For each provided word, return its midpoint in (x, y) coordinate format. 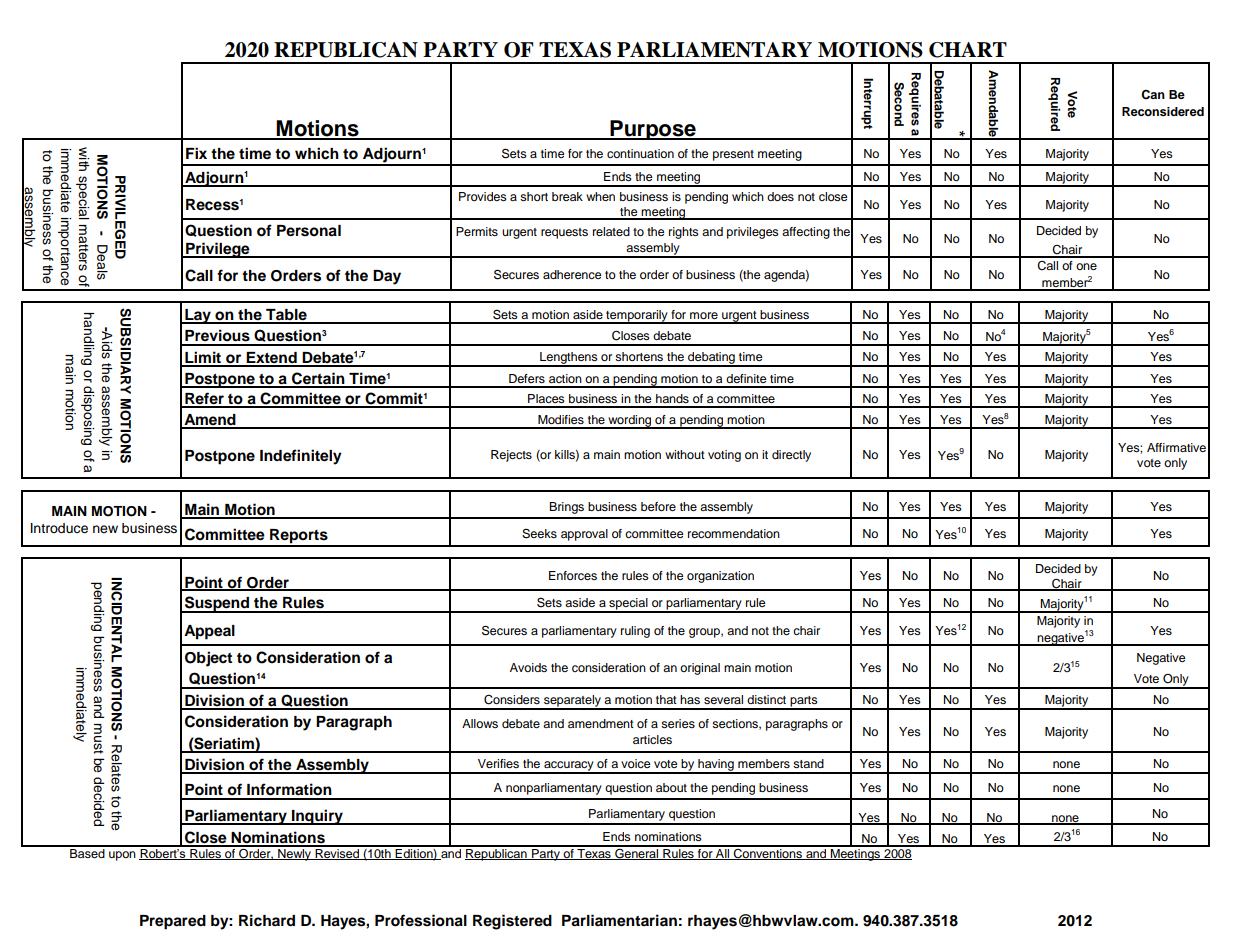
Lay (198, 316)
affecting (806, 233)
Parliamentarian (619, 920)
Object (208, 659)
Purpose (653, 130)
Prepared (173, 922)
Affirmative (1176, 447)
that (666, 699)
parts (804, 702)
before (658, 506)
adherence (572, 274)
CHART (968, 50)
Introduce (59, 528)
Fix (196, 153)
